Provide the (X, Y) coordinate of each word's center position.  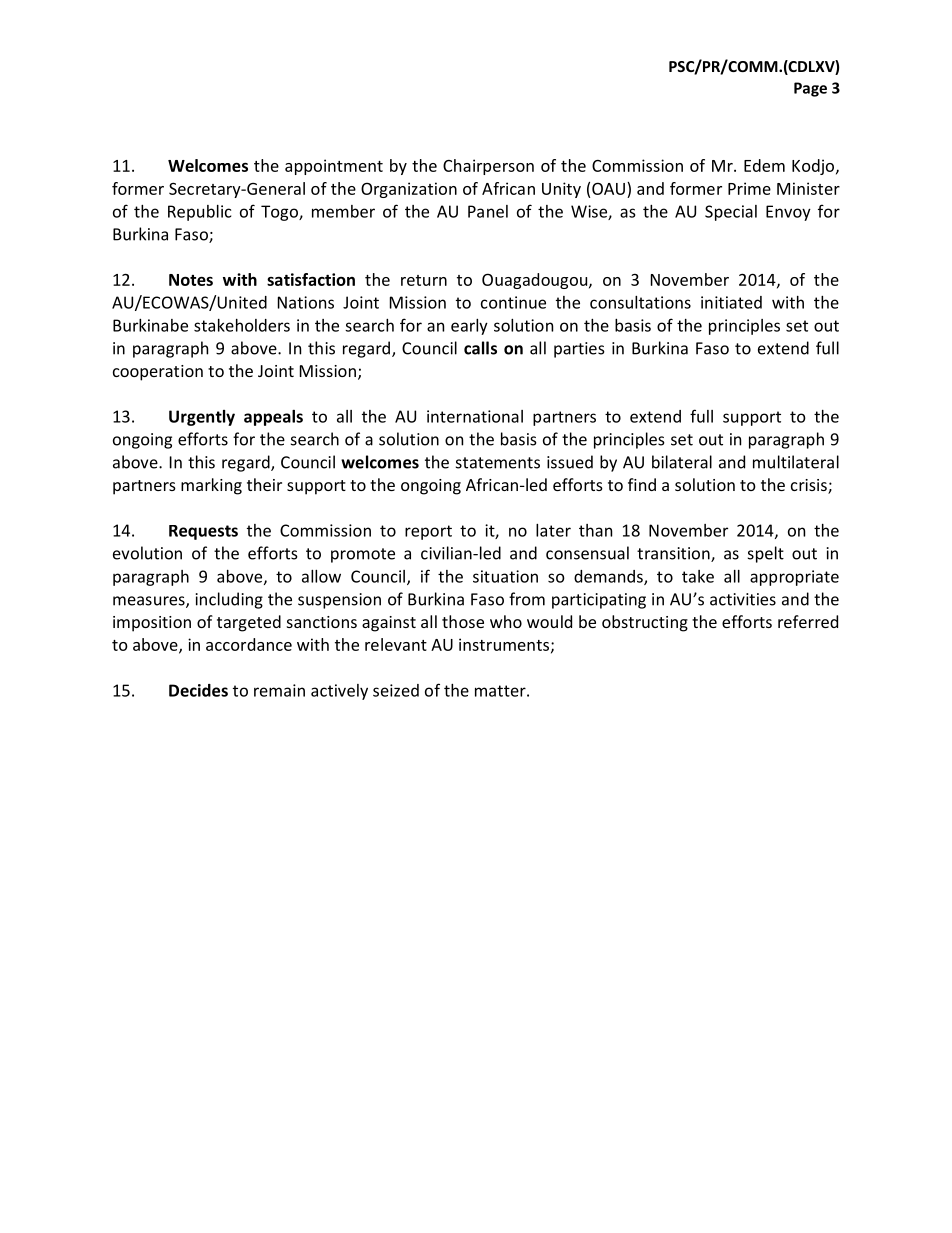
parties (579, 350)
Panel (488, 211)
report (428, 532)
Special (731, 213)
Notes (191, 280)
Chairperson (488, 167)
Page (810, 89)
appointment (334, 167)
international (475, 416)
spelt (766, 554)
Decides (198, 690)
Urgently (202, 418)
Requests (203, 532)
